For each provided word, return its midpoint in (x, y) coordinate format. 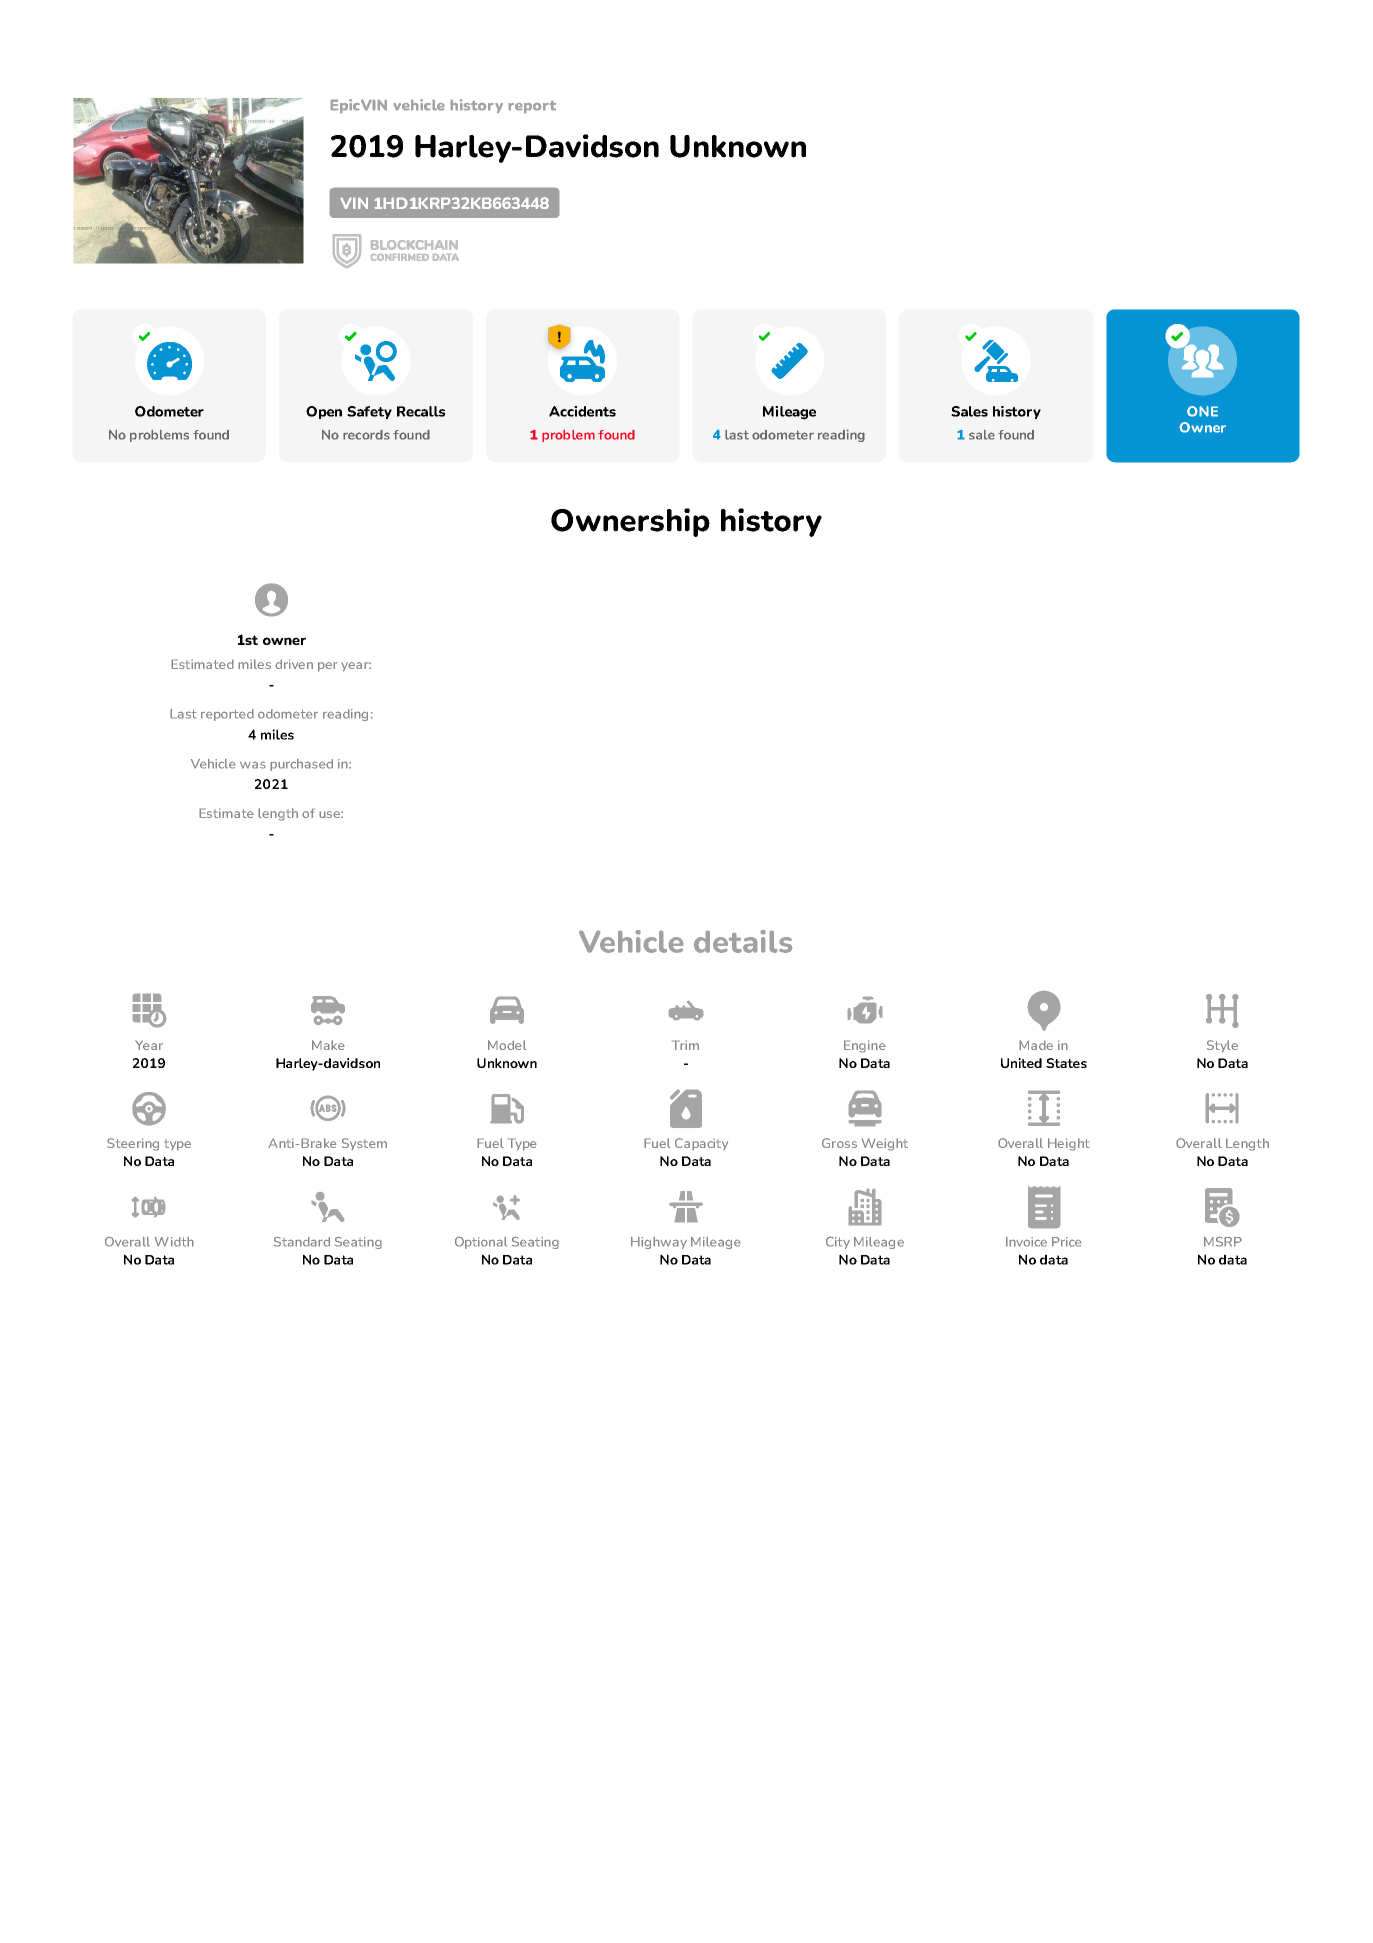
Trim (685, 1045)
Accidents (582, 411)
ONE (1202, 411)
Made (1036, 1045)
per (328, 667)
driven (294, 664)
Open (324, 412)
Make (328, 1045)
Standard (302, 1241)
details (743, 941)
